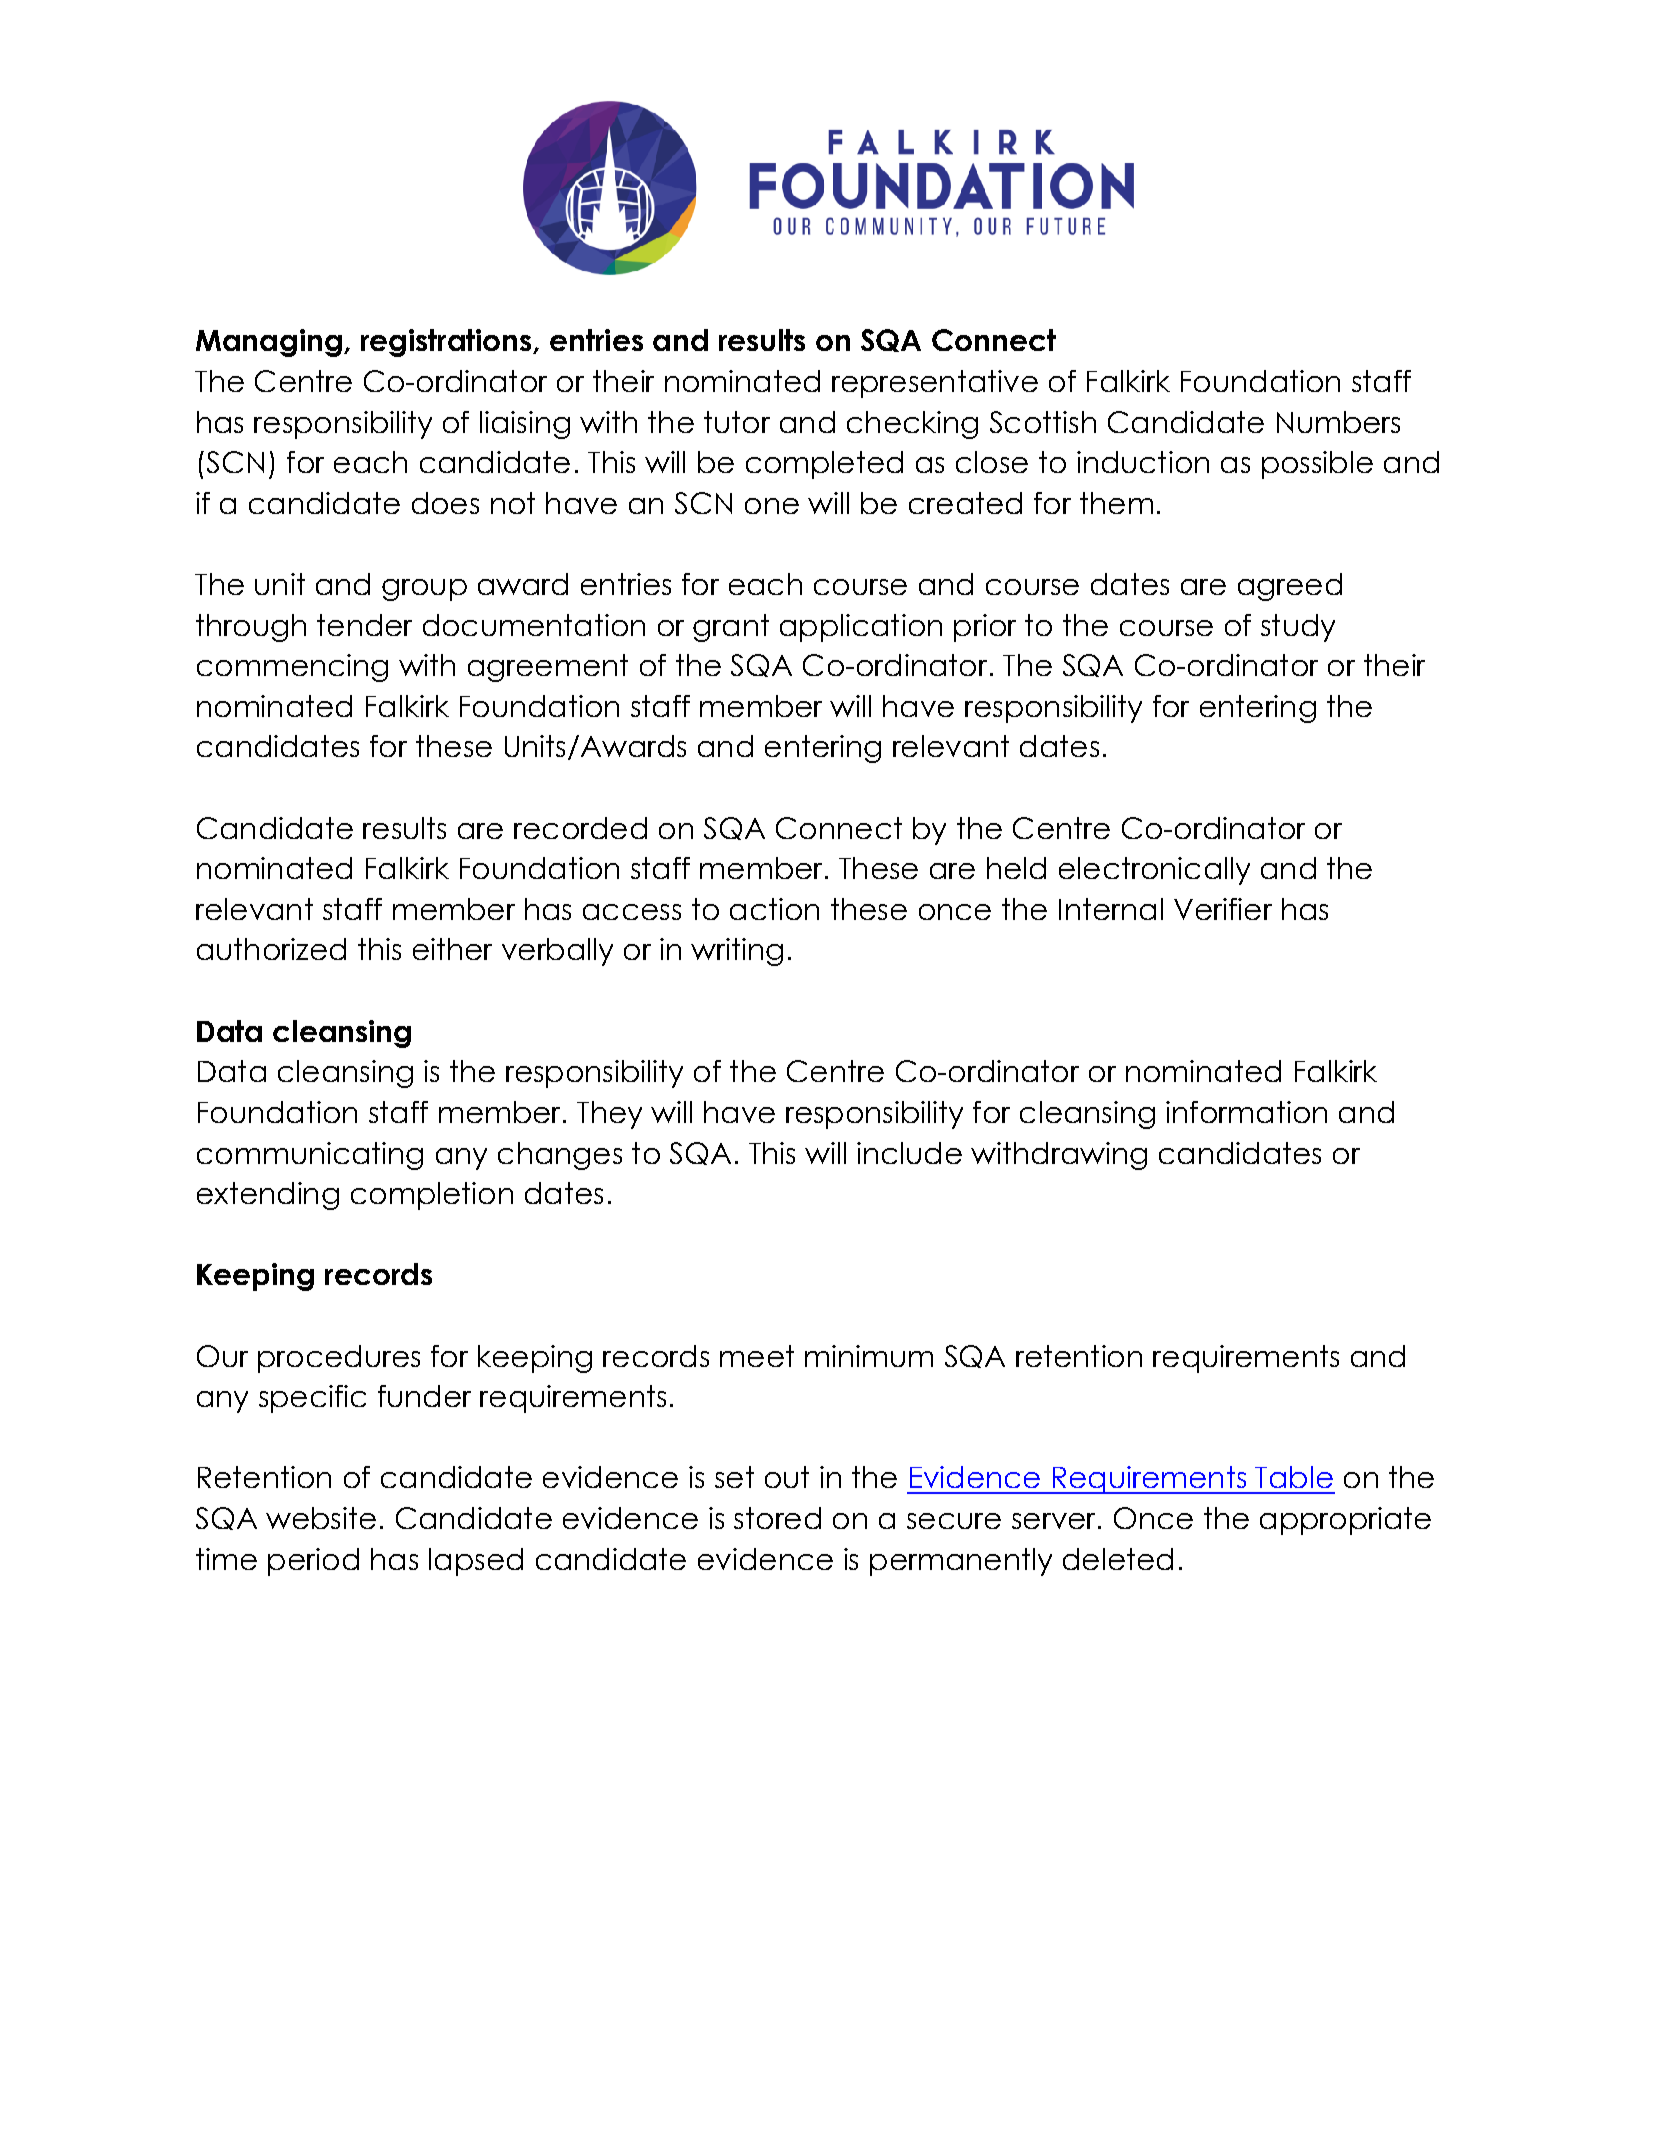  I want to click on authorized, so click(271, 949).
